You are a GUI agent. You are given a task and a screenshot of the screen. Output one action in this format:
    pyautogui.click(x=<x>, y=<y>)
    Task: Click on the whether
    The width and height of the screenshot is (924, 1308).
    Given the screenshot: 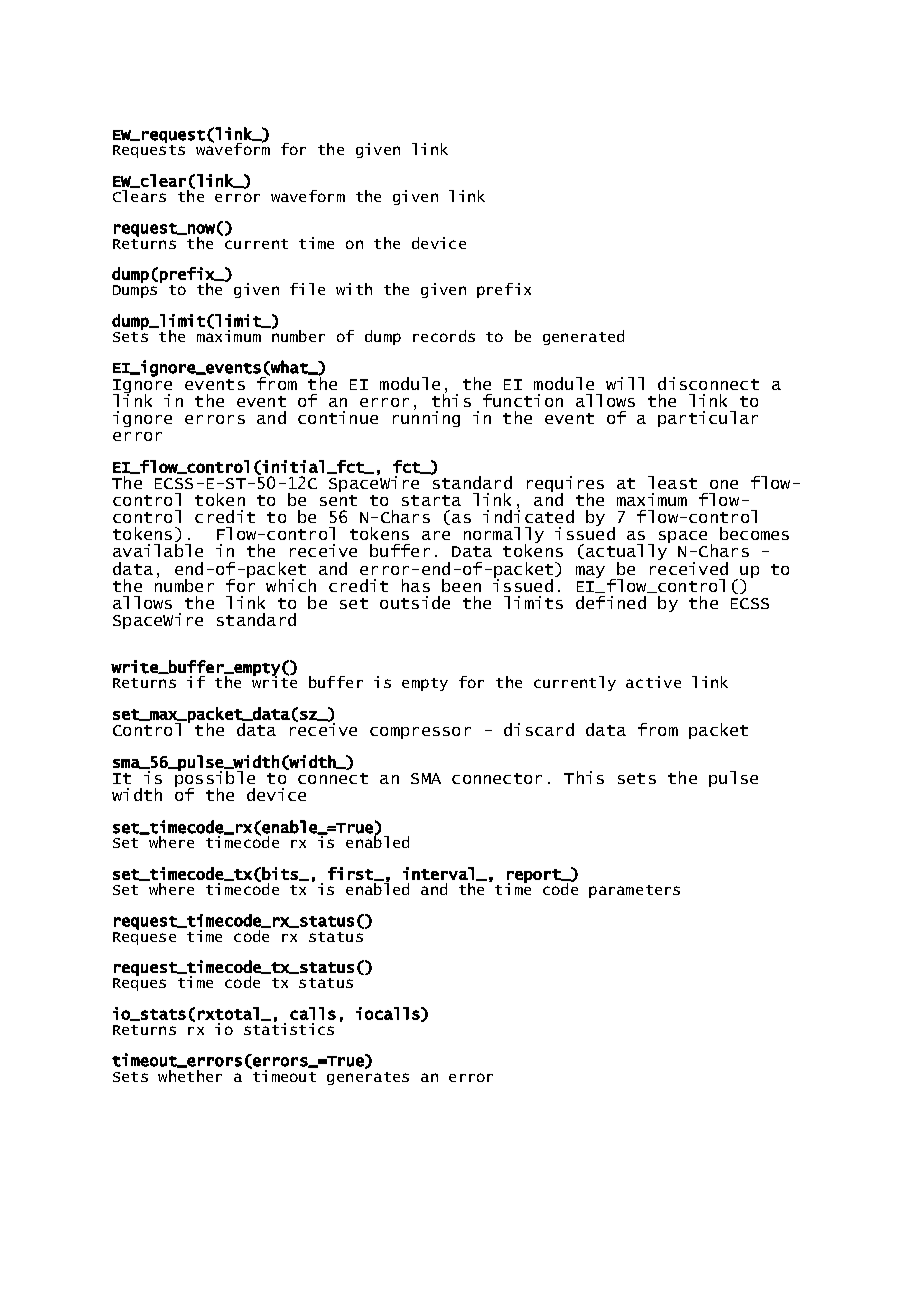 What is the action you would take?
    pyautogui.click(x=190, y=1074)
